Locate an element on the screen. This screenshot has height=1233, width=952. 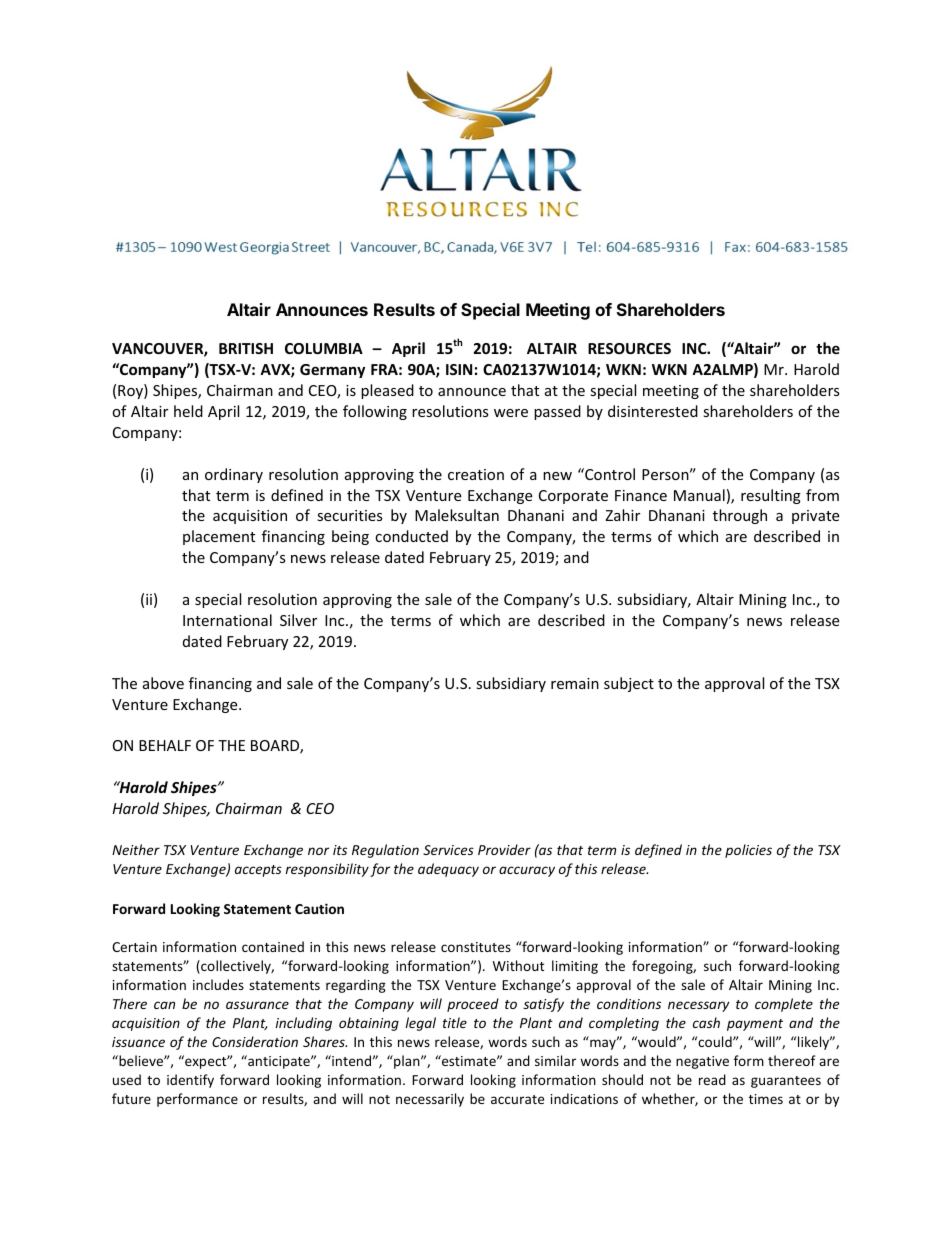
through is located at coordinates (740, 516).
